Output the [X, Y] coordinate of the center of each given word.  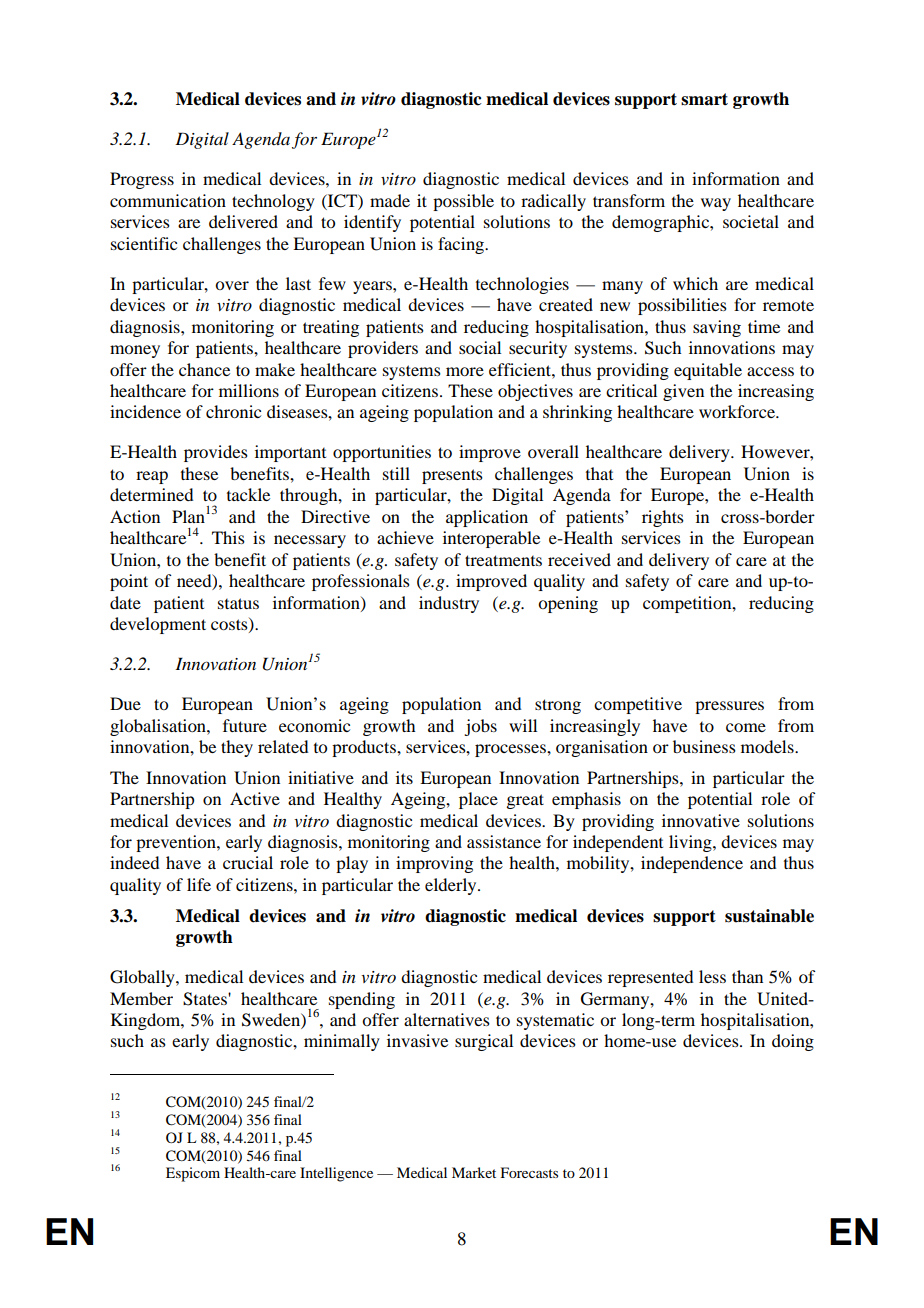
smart [704, 99]
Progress [142, 180]
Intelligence [336, 1174]
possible [463, 202]
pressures [729, 707]
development [158, 625]
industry [449, 604]
